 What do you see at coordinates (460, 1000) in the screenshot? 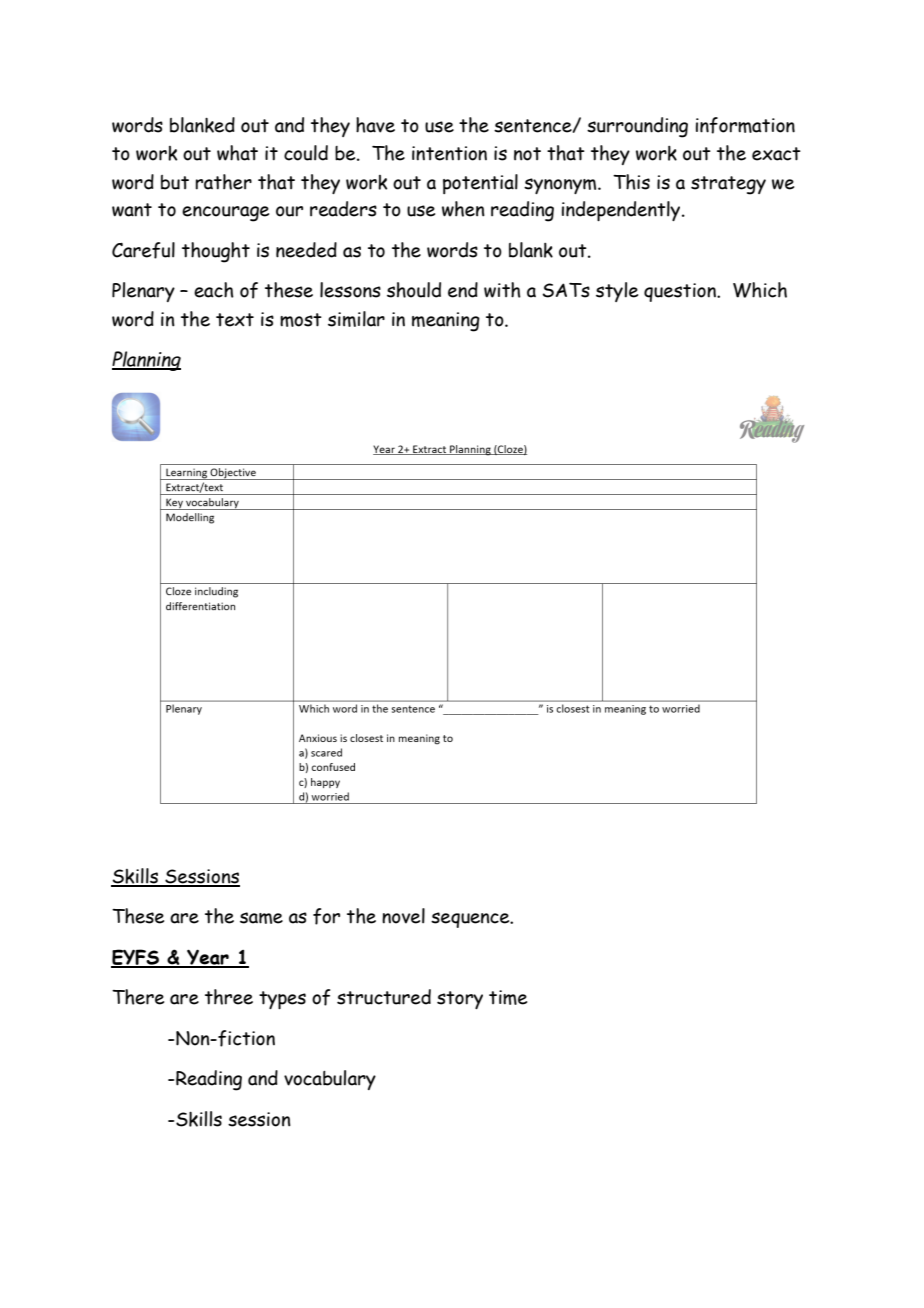
I see `story` at bounding box center [460, 1000].
